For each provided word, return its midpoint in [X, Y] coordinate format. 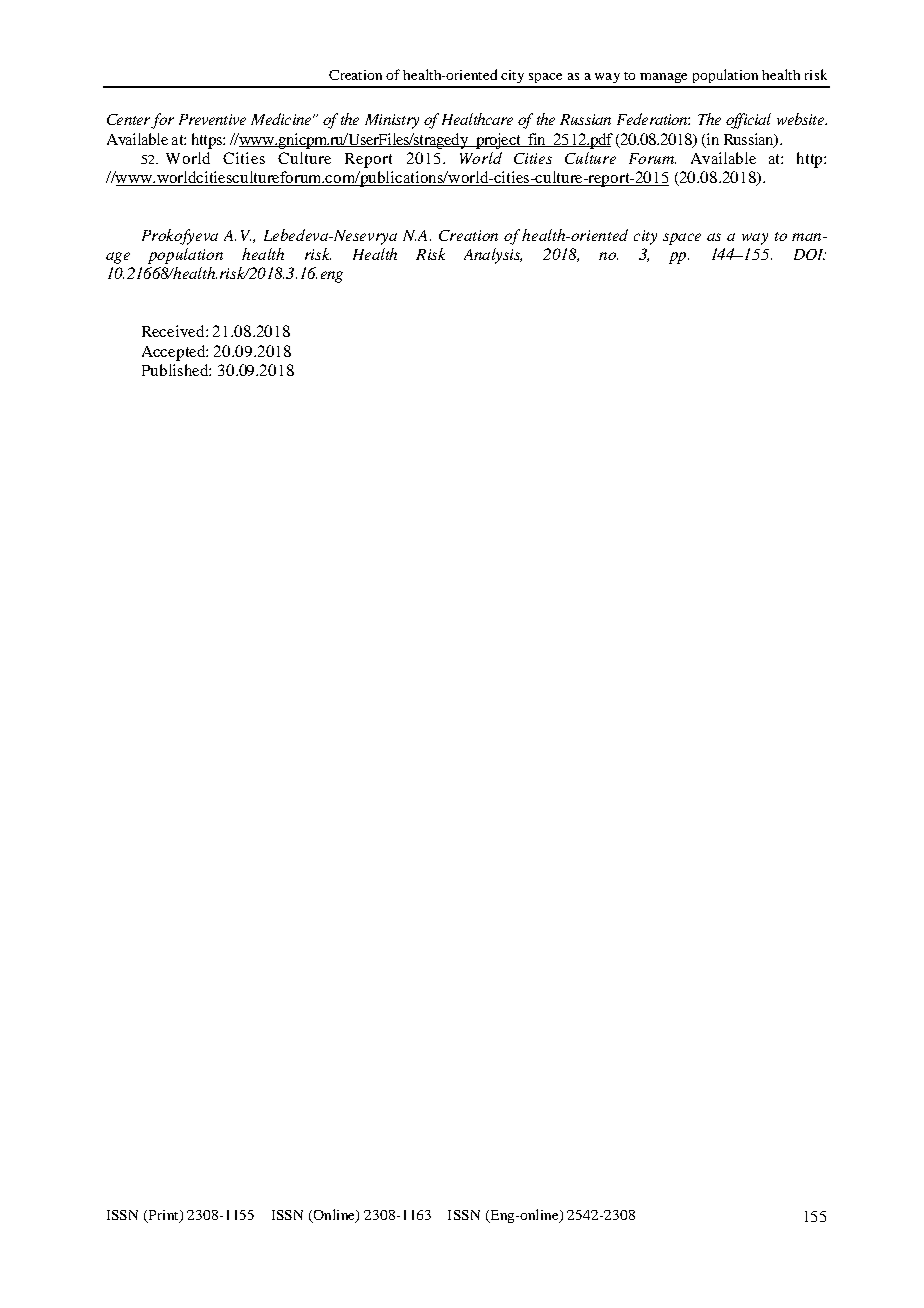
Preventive [212, 119]
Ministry [392, 121]
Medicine [282, 119]
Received [174, 331]
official [748, 121]
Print [163, 1216]
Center [128, 119]
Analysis [493, 256]
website [801, 119]
